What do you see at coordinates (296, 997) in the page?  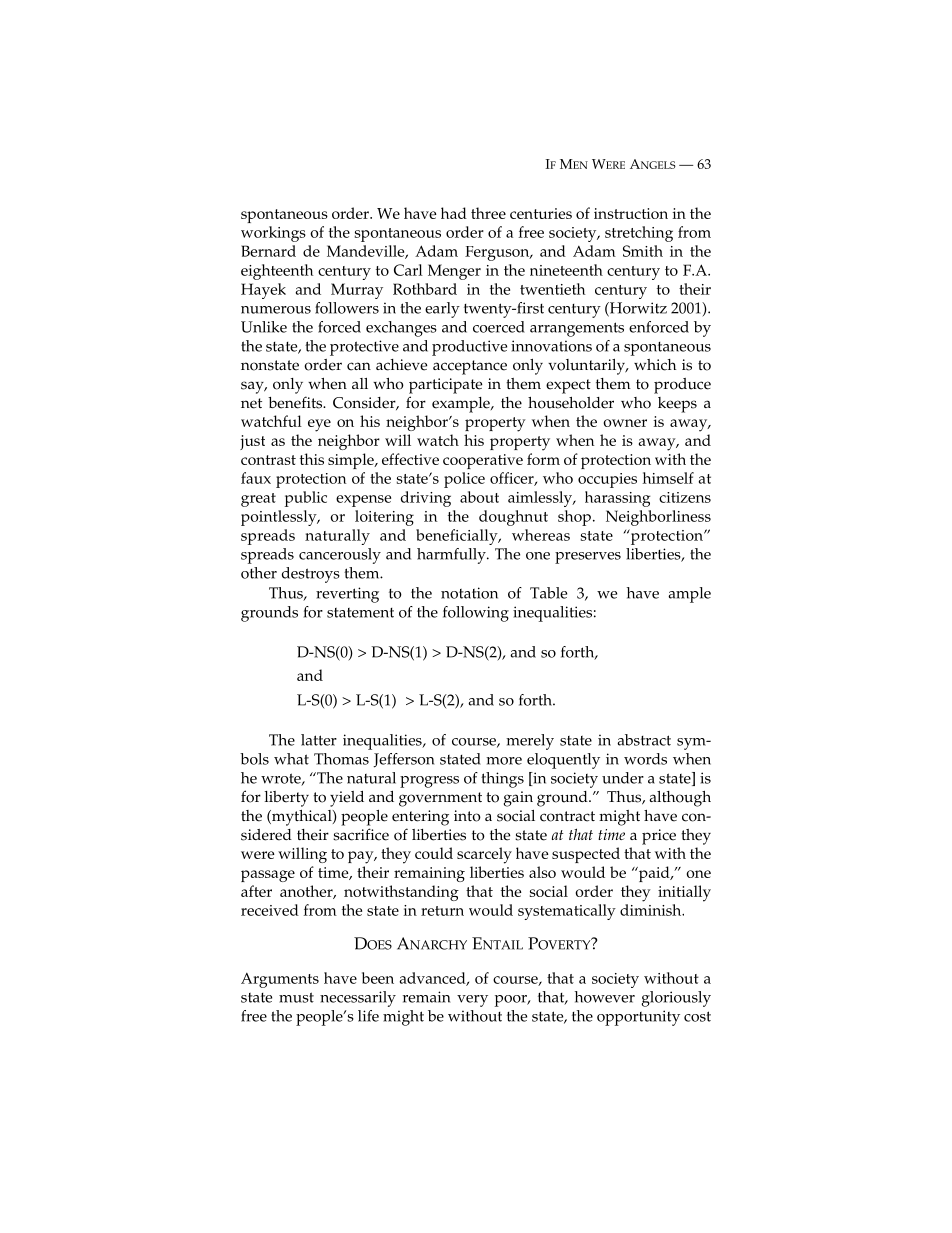 I see `must` at bounding box center [296, 997].
